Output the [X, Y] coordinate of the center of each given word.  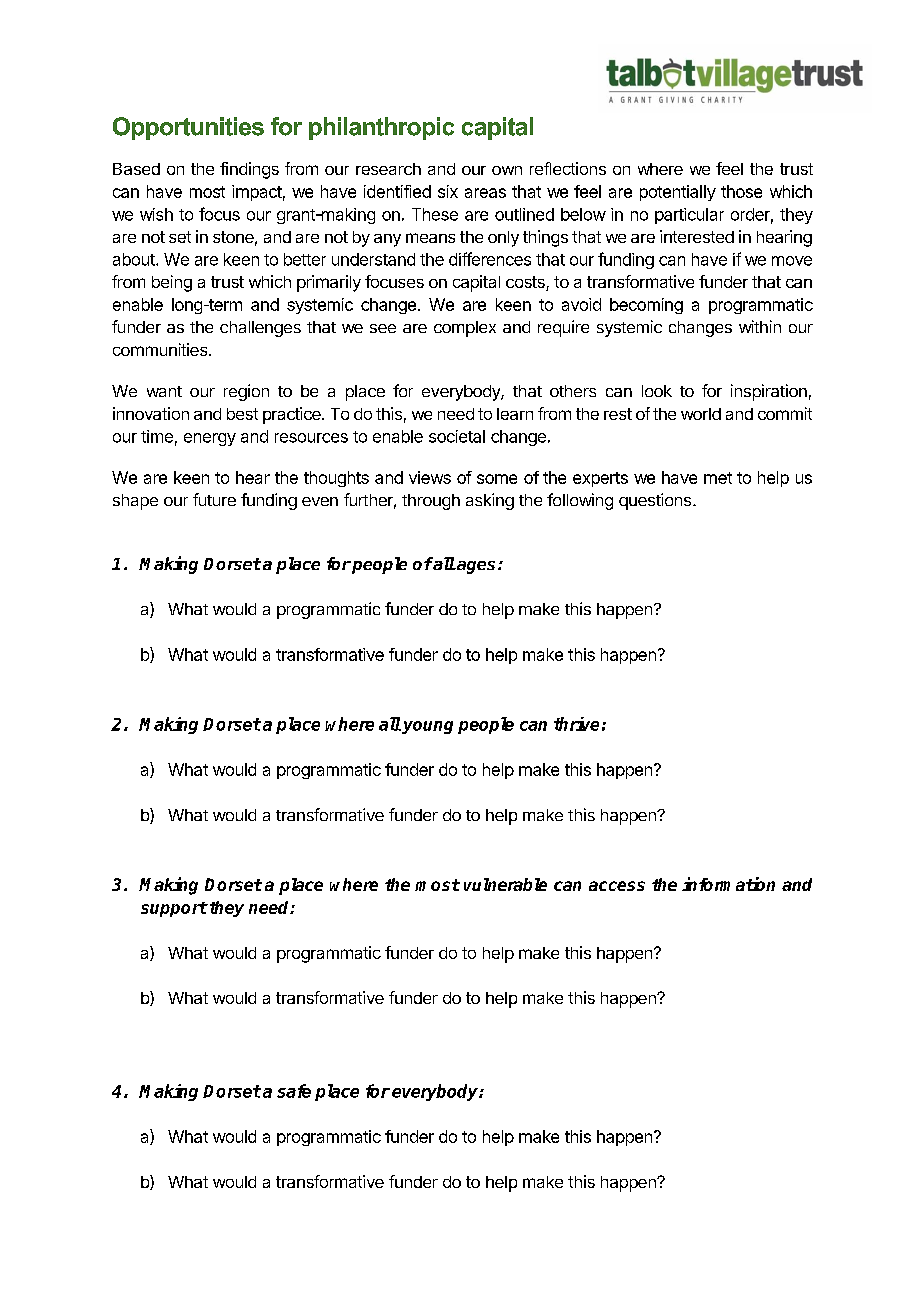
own [507, 170]
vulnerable [505, 884]
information [728, 884]
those [741, 191]
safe [294, 1091]
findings [249, 170]
